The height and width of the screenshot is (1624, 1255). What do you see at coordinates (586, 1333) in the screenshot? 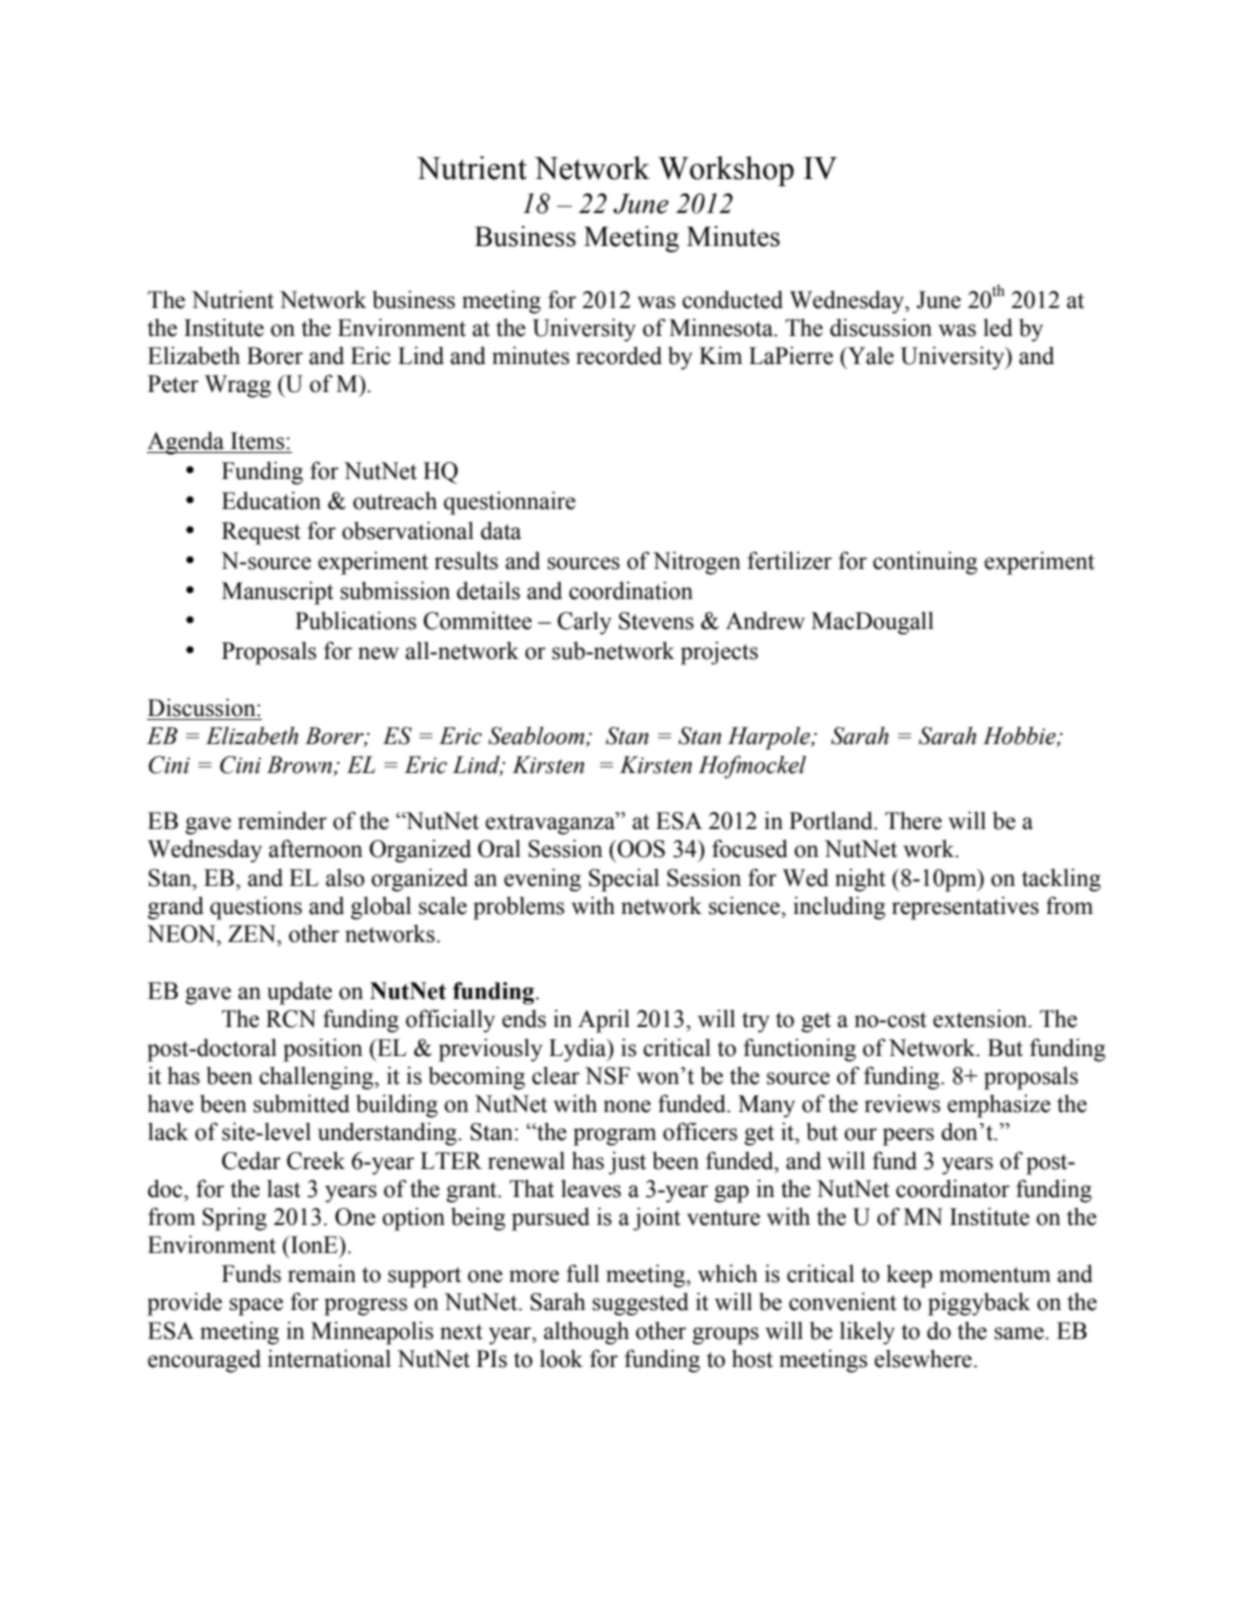
I see `although` at bounding box center [586, 1333].
